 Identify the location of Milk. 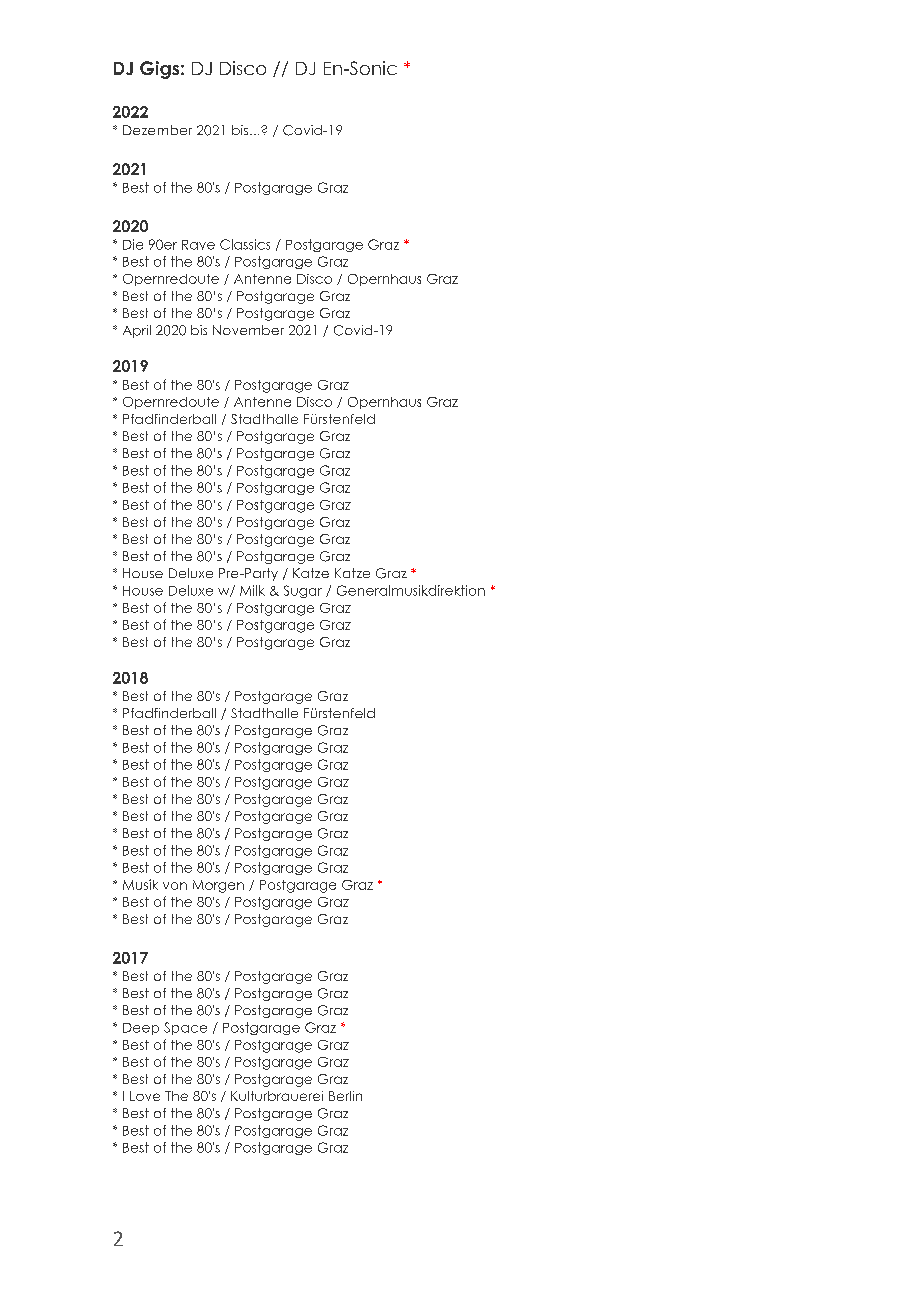
(252, 590).
